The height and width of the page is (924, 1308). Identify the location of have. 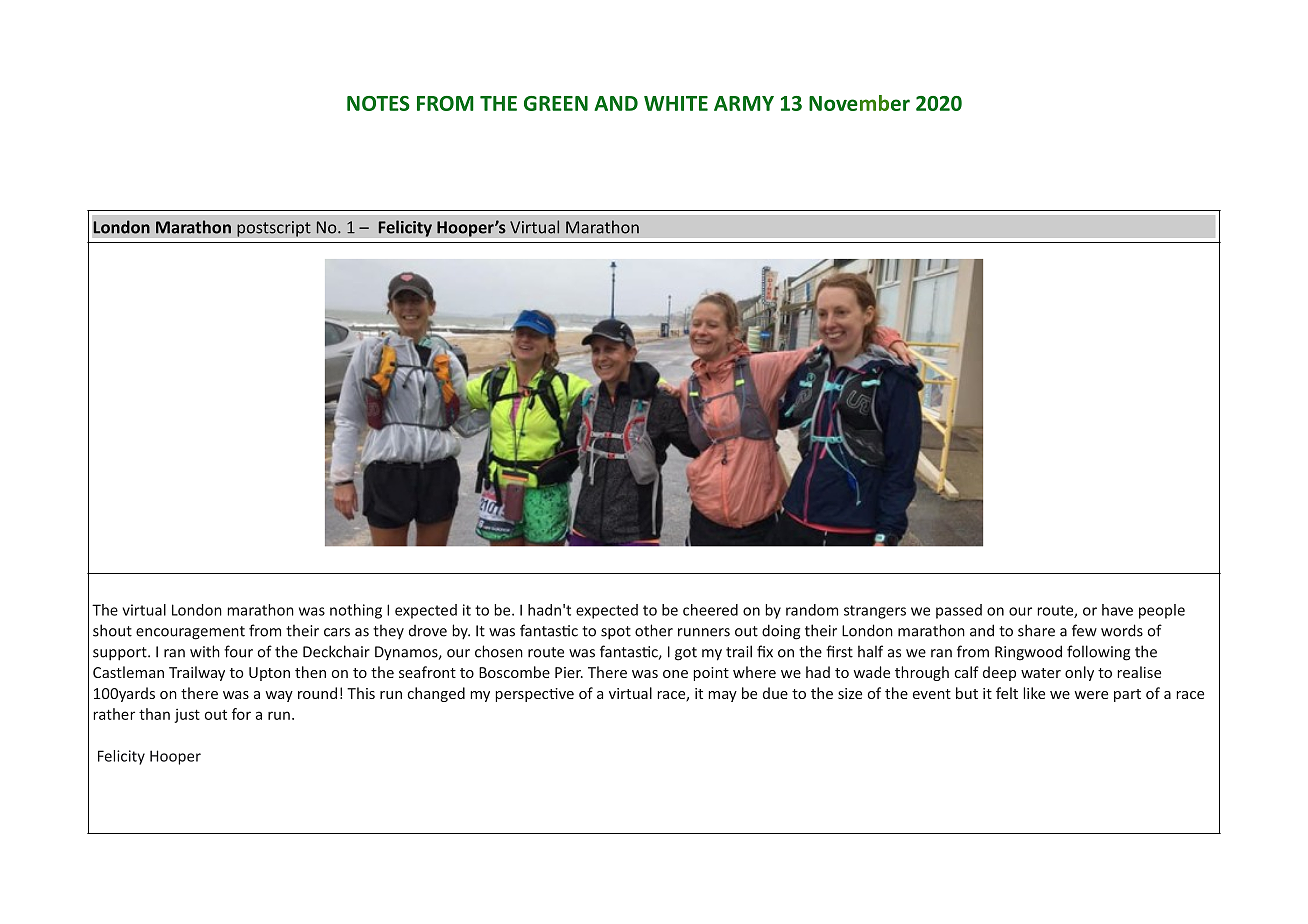
(1117, 610).
